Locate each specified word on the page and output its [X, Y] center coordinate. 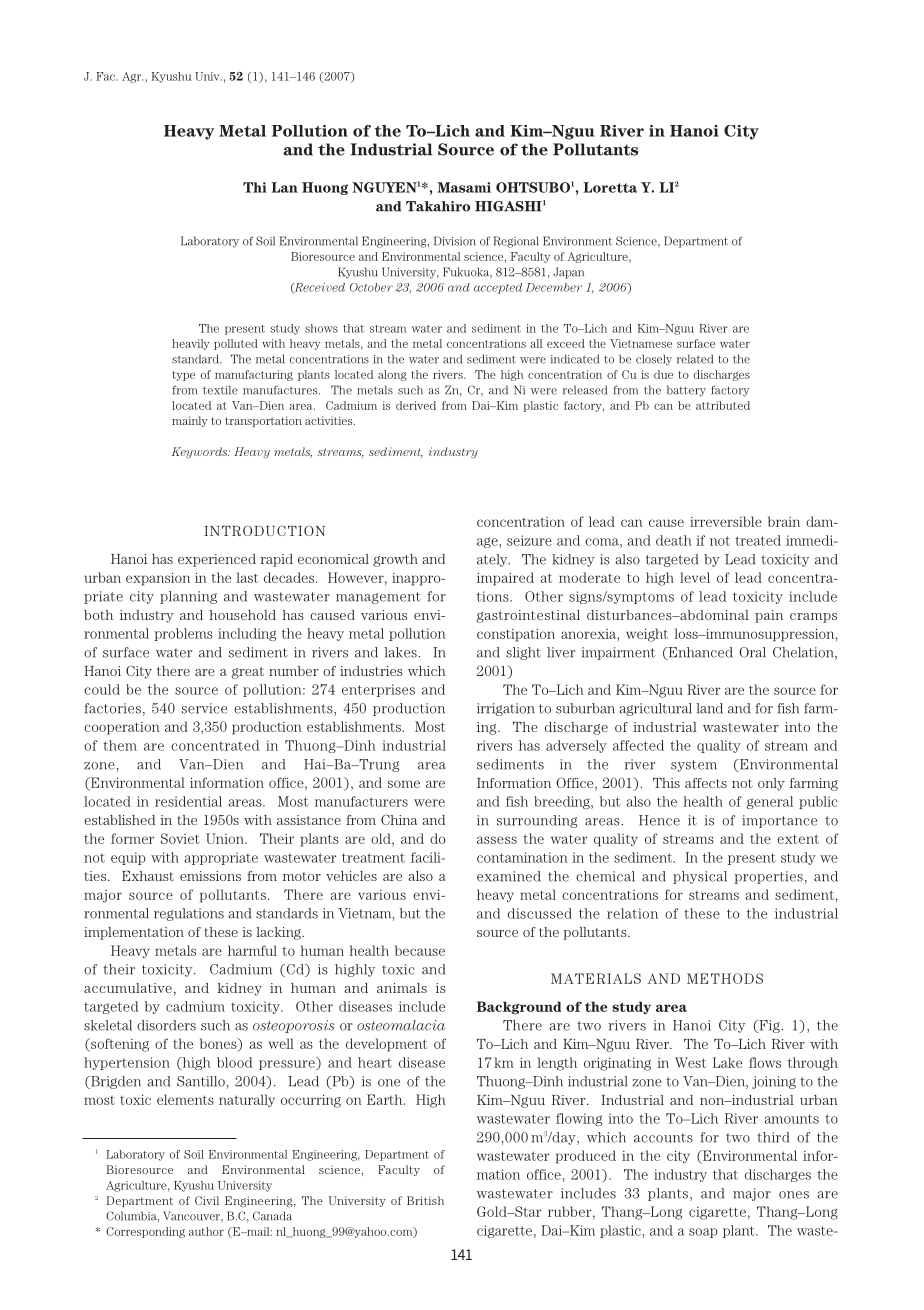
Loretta [610, 187]
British [425, 1200]
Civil [207, 1200]
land [710, 708]
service [204, 708]
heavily [191, 344]
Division [455, 241]
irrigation [505, 709]
